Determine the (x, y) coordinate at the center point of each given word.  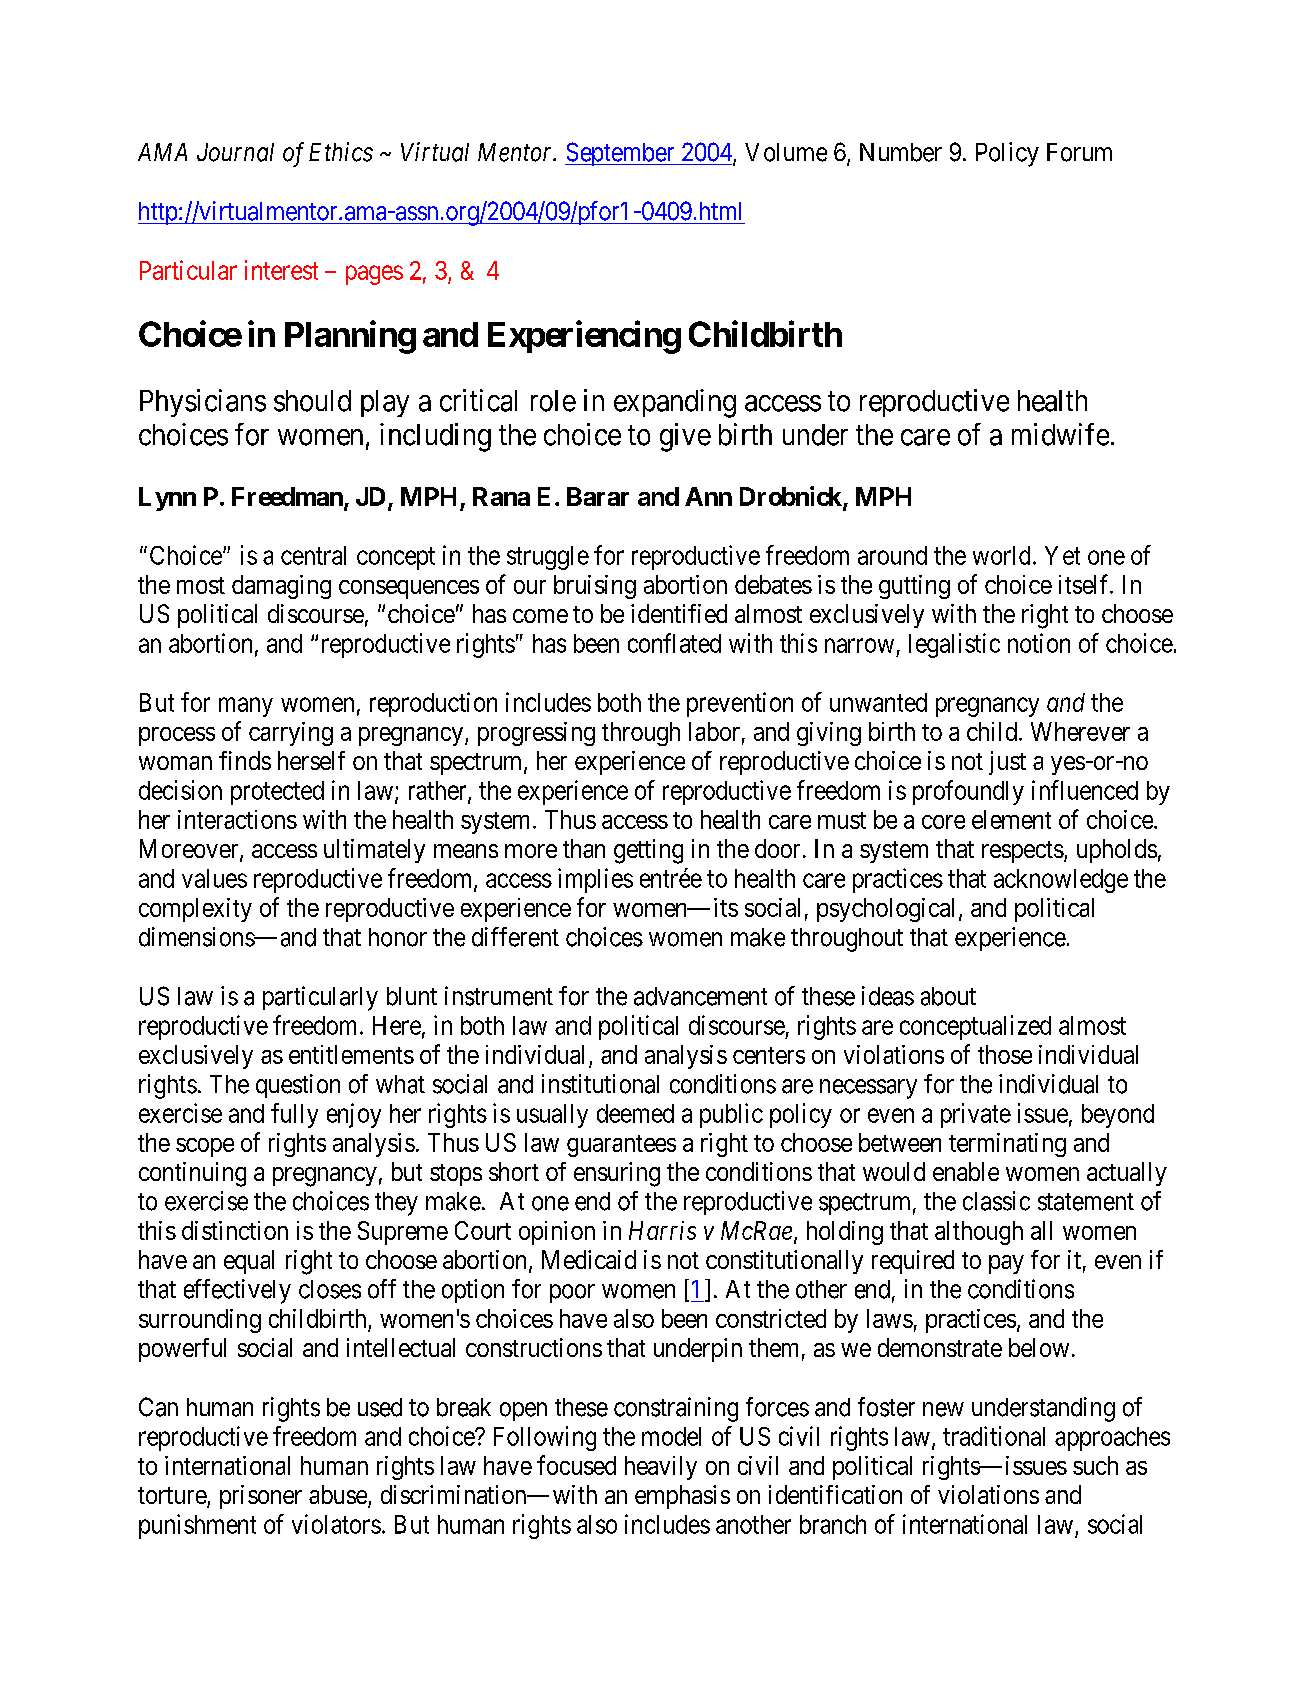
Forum (1079, 152)
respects (1023, 852)
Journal (235, 152)
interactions (237, 819)
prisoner (261, 1497)
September (621, 154)
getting (648, 851)
